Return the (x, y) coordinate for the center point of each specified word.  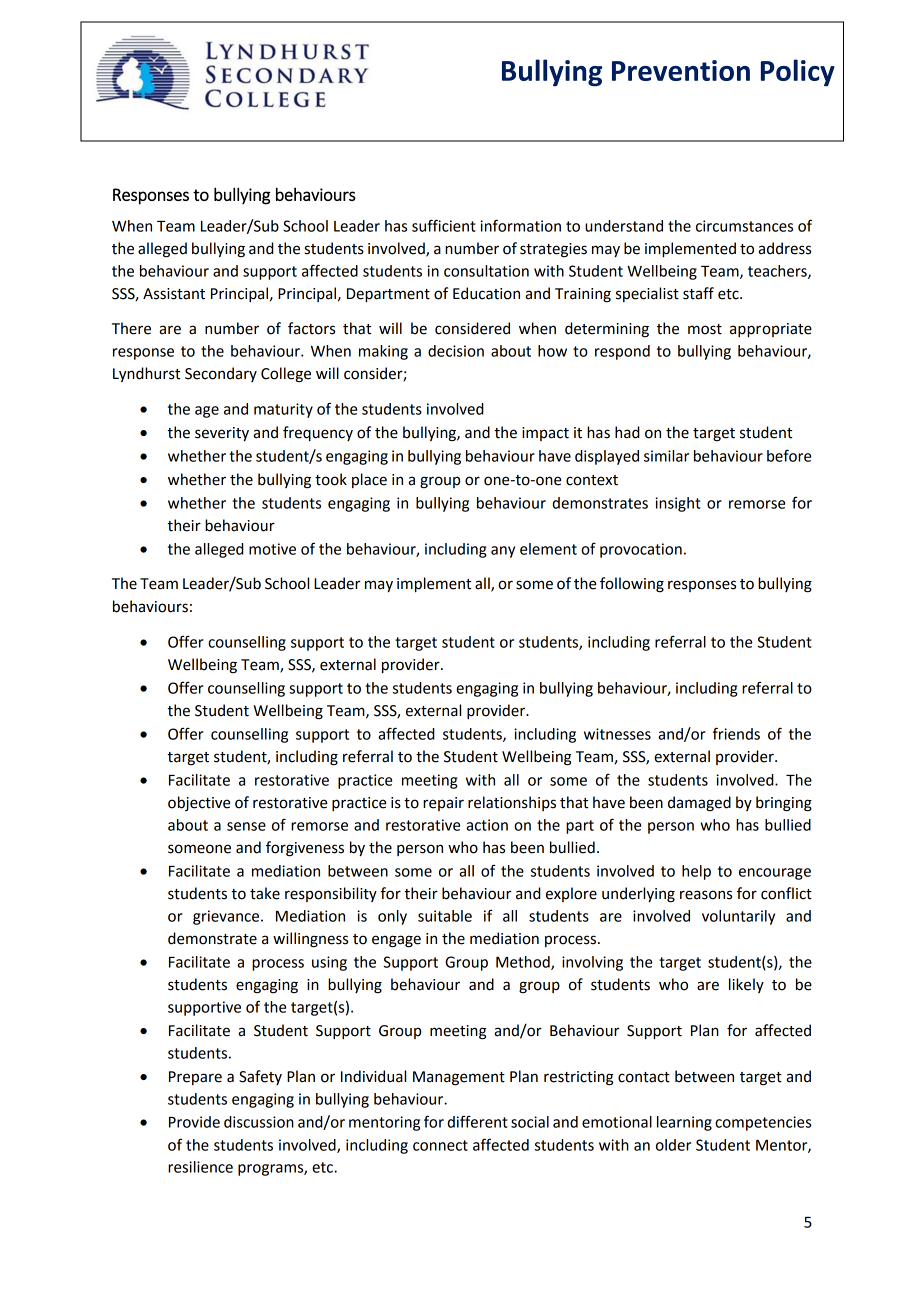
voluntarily (738, 917)
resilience (200, 1167)
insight (678, 504)
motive (272, 549)
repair (443, 804)
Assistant (174, 294)
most (705, 329)
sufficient (444, 225)
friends (736, 733)
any (503, 552)
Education (486, 293)
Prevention (681, 70)
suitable (445, 916)
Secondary (221, 374)
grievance (226, 917)
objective (199, 803)
